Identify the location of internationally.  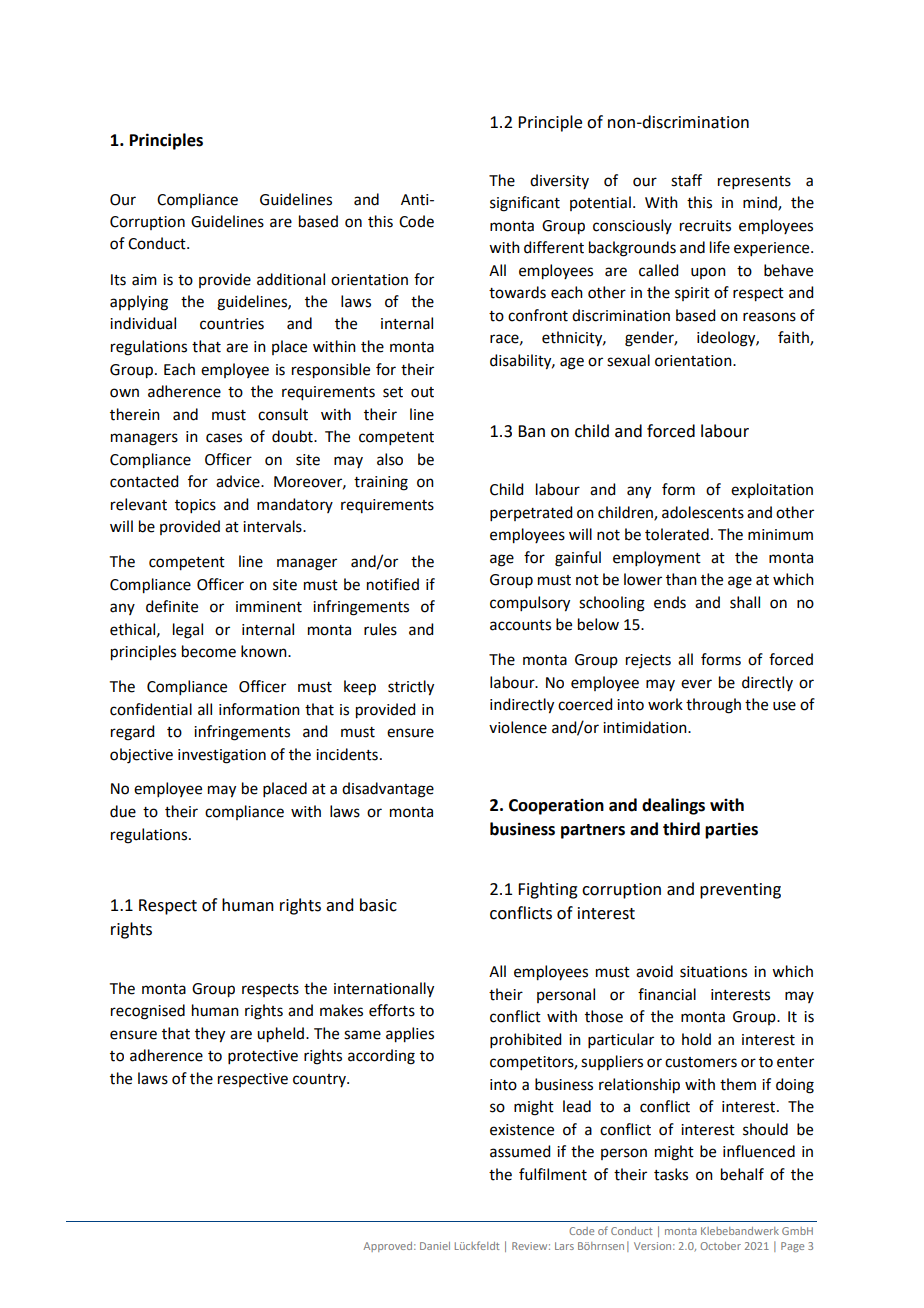
(384, 990).
